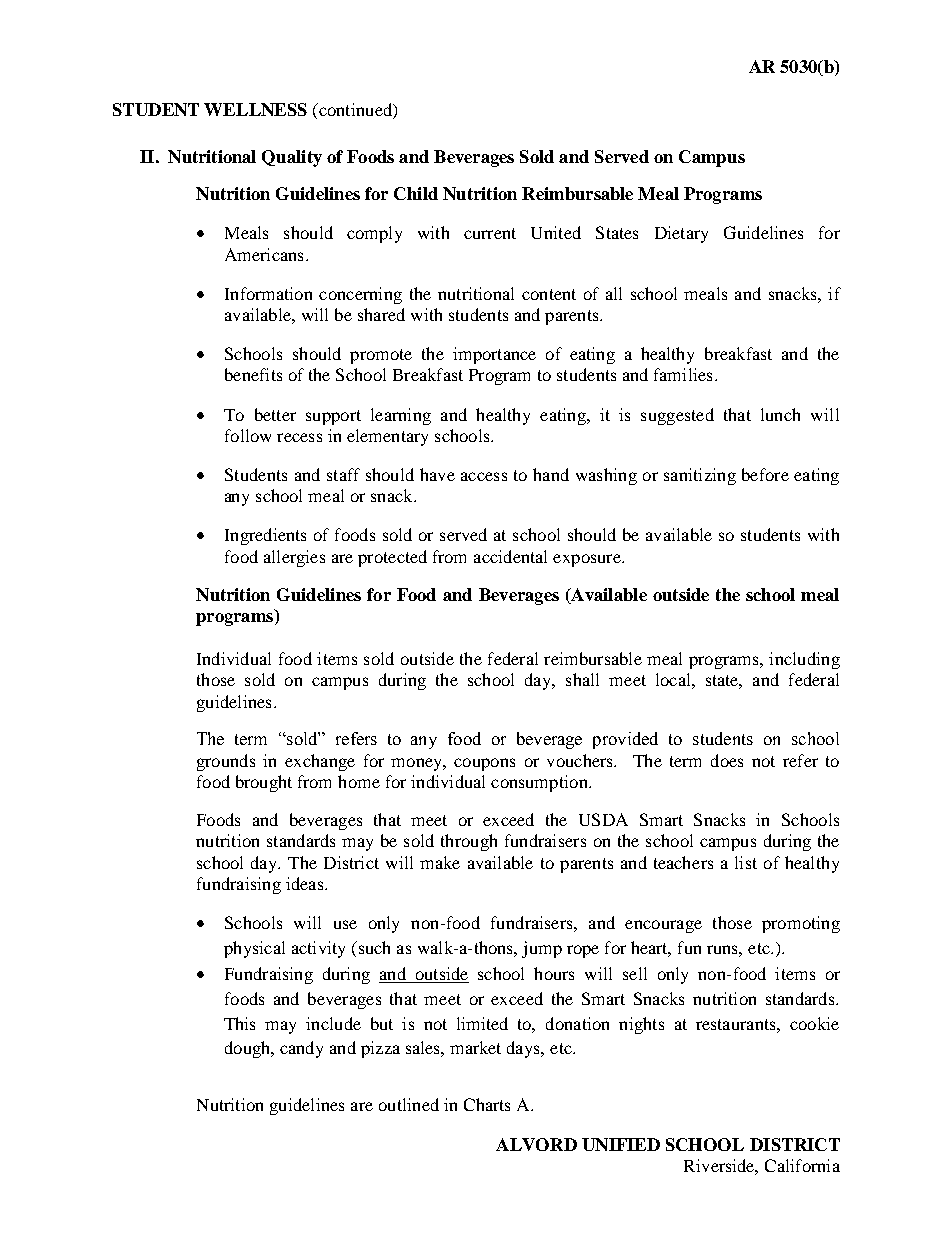 This screenshot has height=1233, width=952. What do you see at coordinates (275, 414) in the screenshot?
I see `better` at bounding box center [275, 414].
